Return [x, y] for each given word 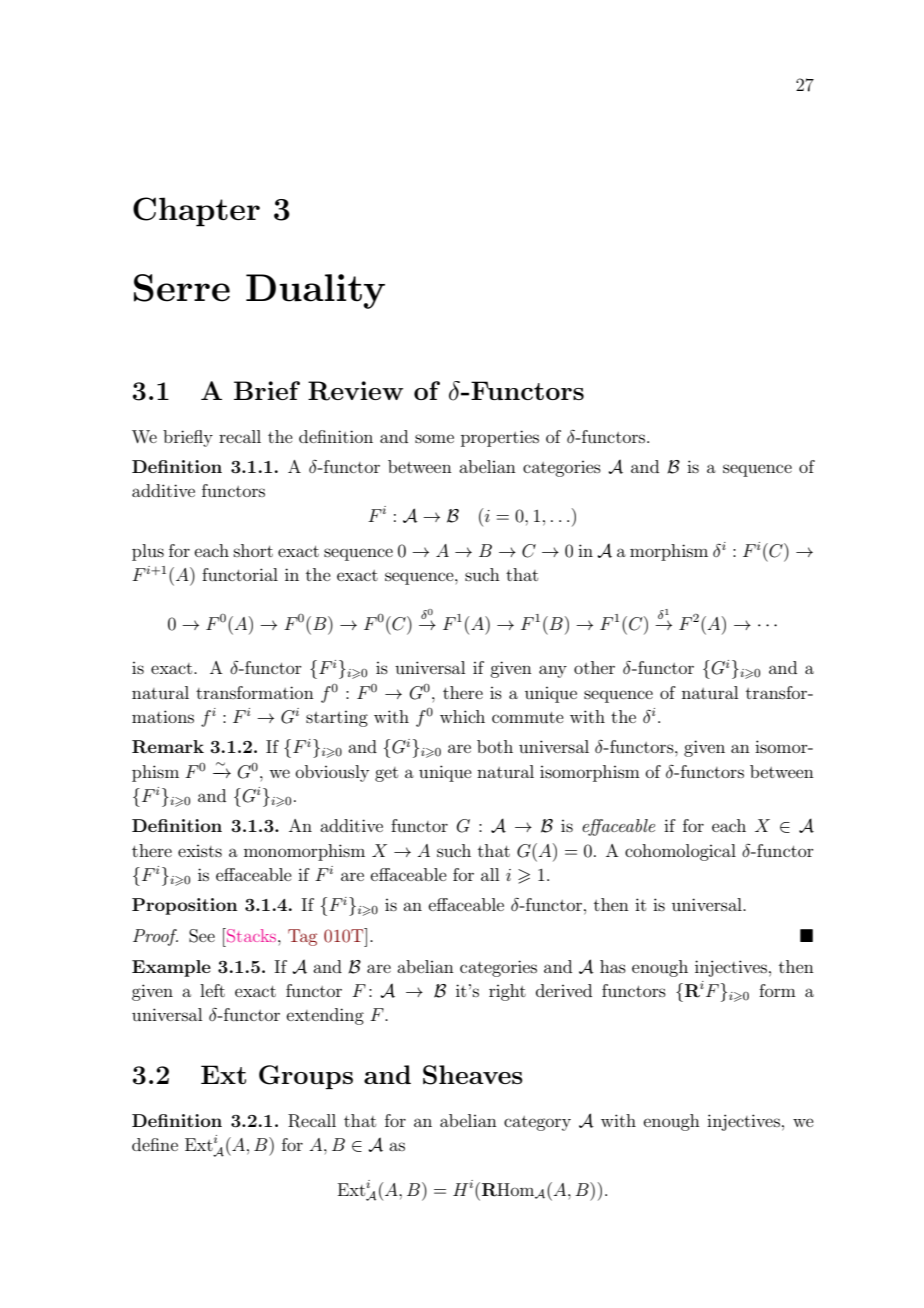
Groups [306, 1077]
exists [200, 851]
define [155, 1144]
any [553, 671]
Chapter [196, 212]
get [386, 774]
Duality [315, 291]
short [253, 550]
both [495, 746]
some [434, 438]
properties [500, 438]
